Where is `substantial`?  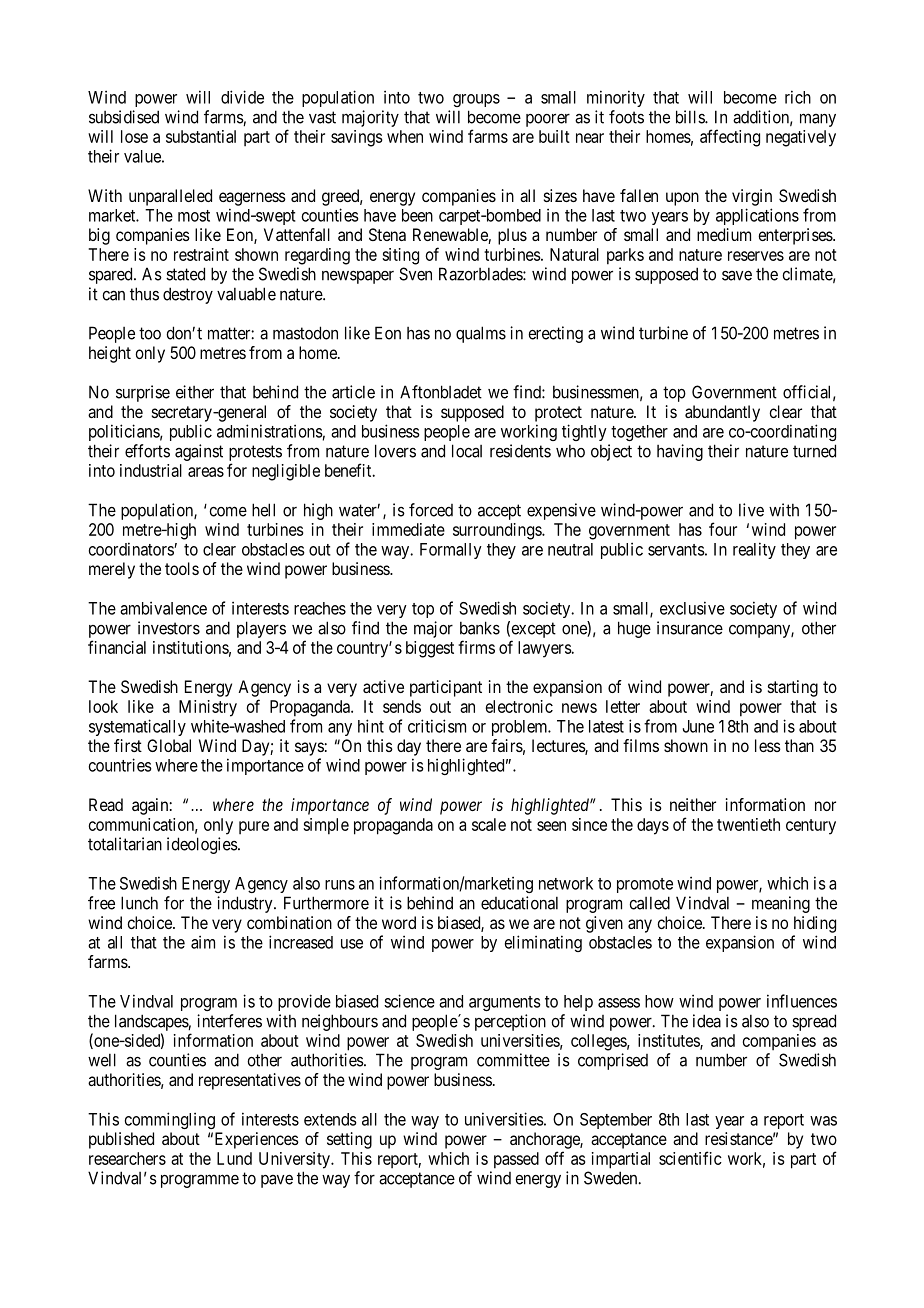
substantial is located at coordinates (201, 136).
